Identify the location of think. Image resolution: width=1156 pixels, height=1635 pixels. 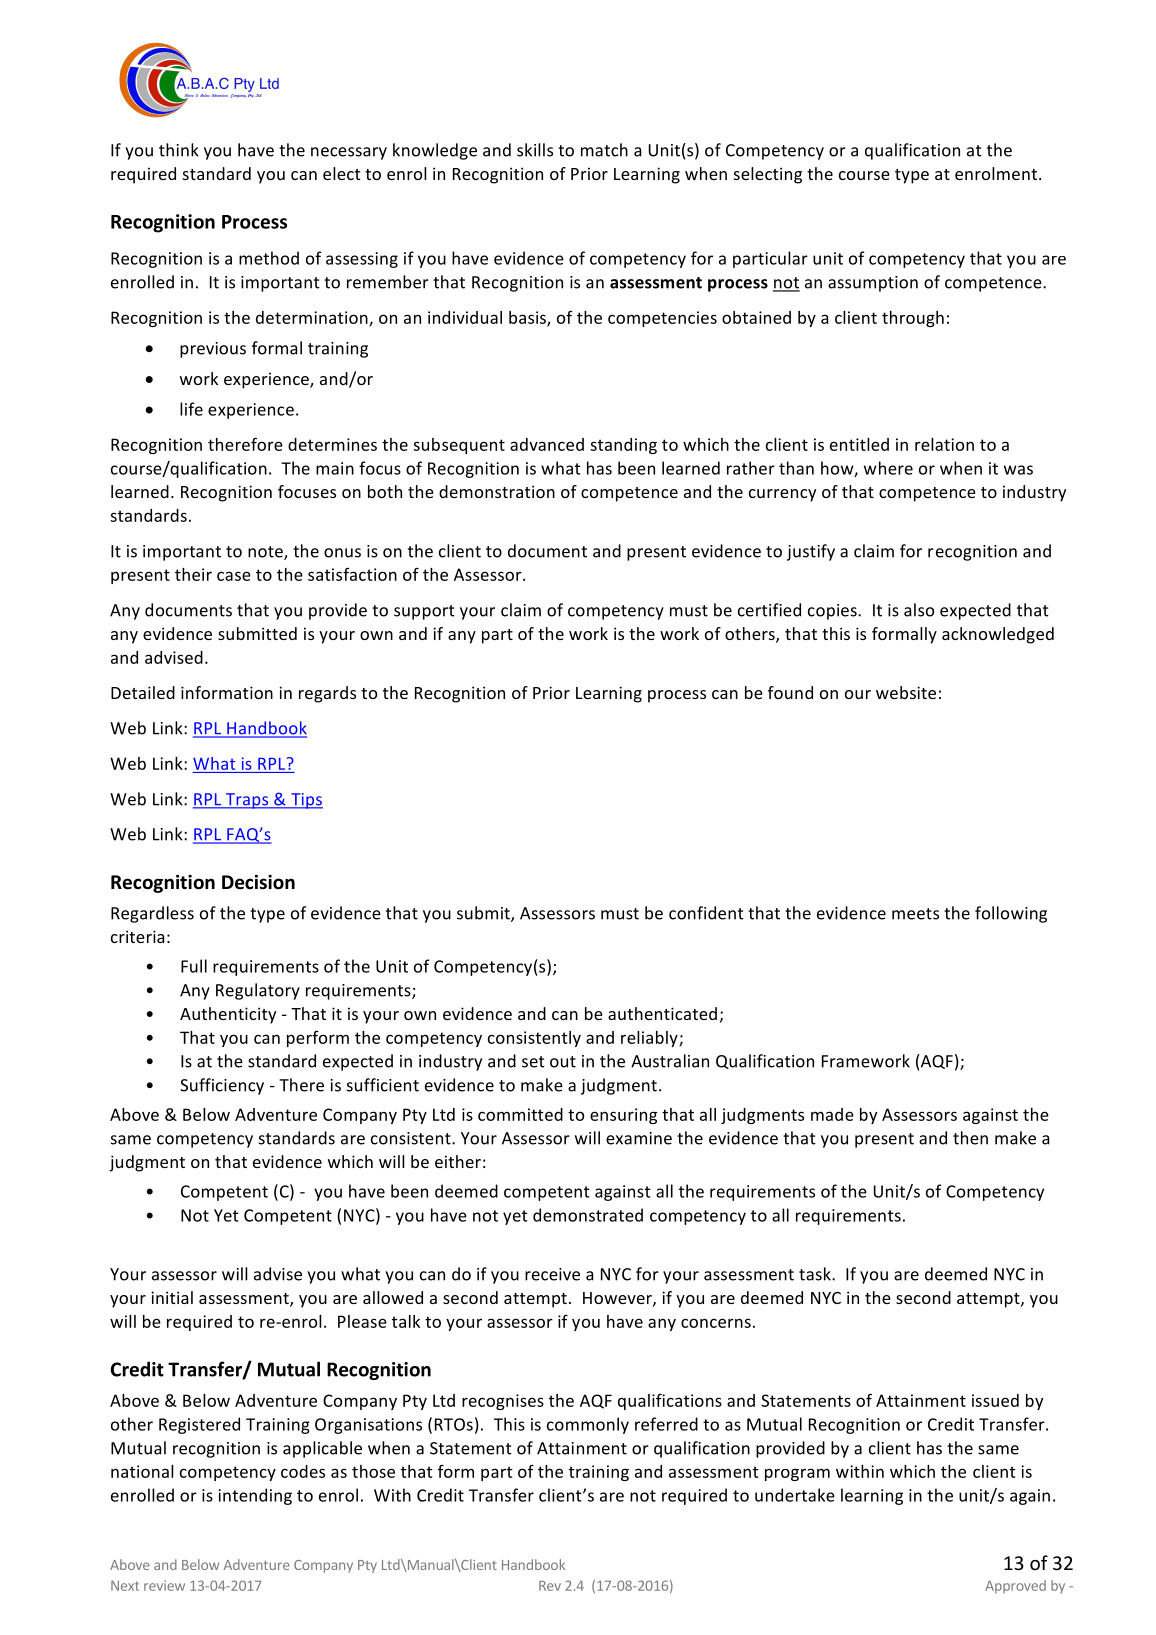
(179, 150).
